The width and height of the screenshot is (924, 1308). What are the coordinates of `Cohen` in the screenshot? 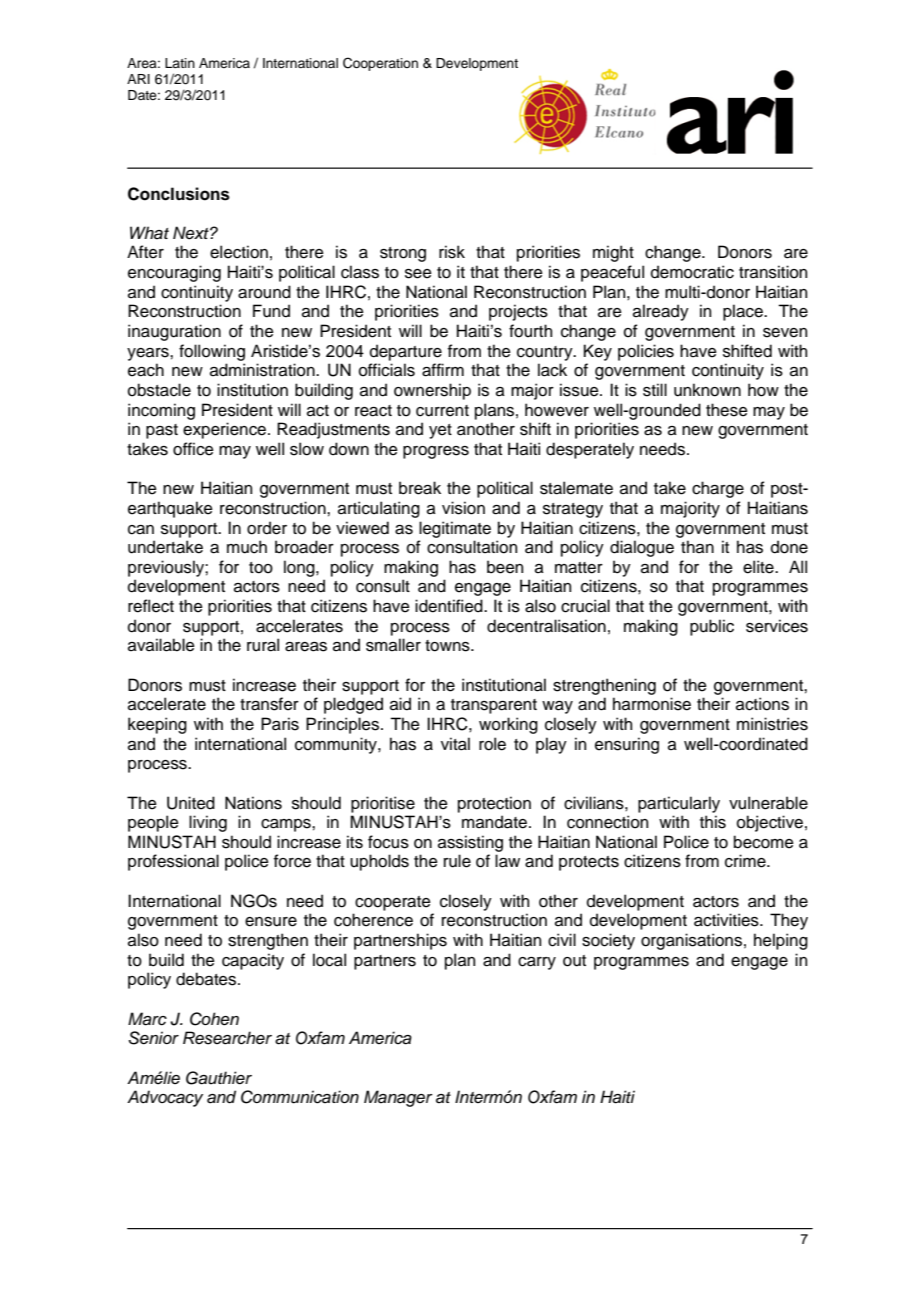 It's located at (214, 1019).
